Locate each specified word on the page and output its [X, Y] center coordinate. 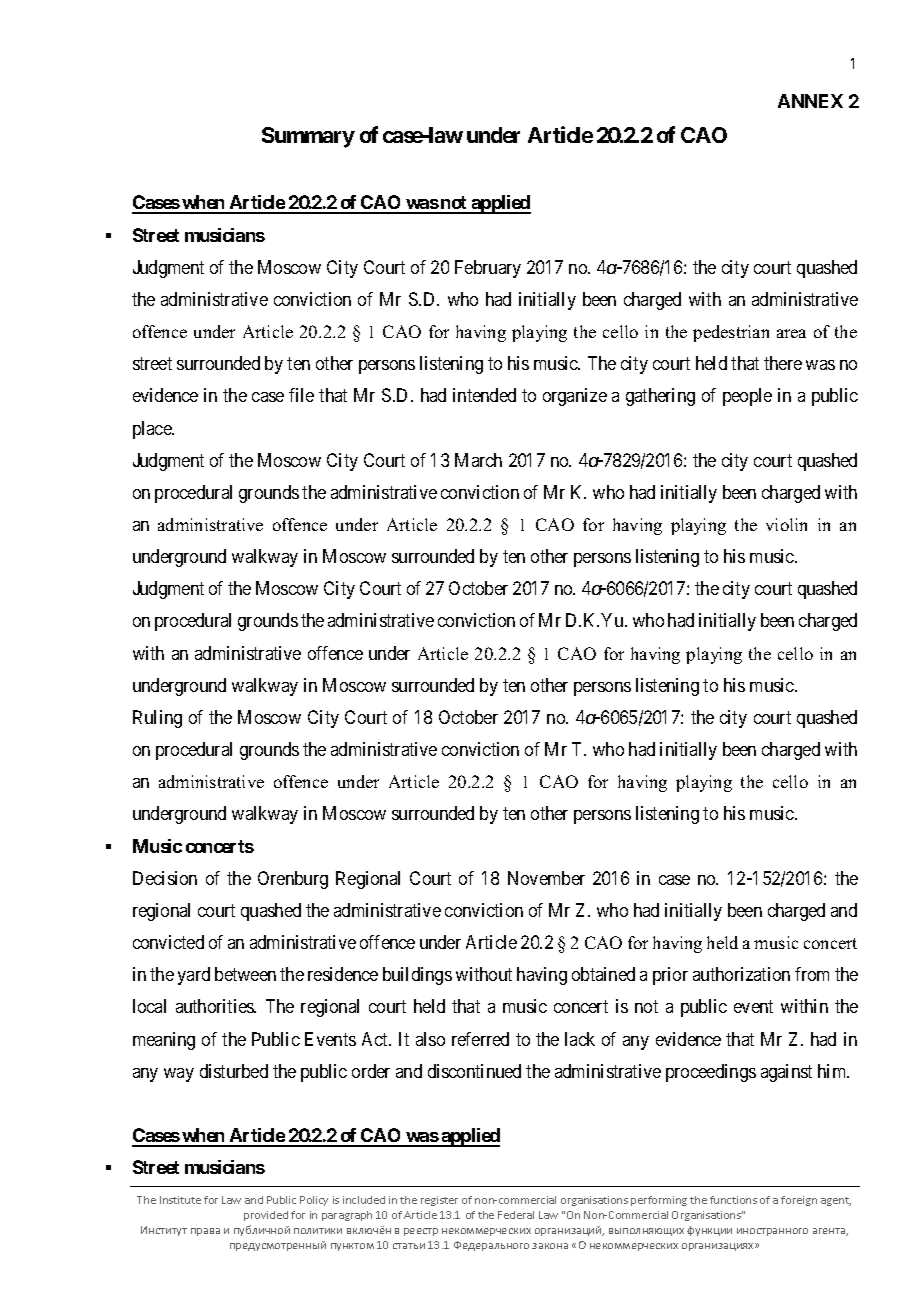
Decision [165, 878]
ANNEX [810, 101]
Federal [516, 1215]
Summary [308, 137]
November [546, 878]
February [488, 269]
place [153, 430]
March [478, 460]
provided [266, 1216]
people [747, 397]
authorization [741, 974]
